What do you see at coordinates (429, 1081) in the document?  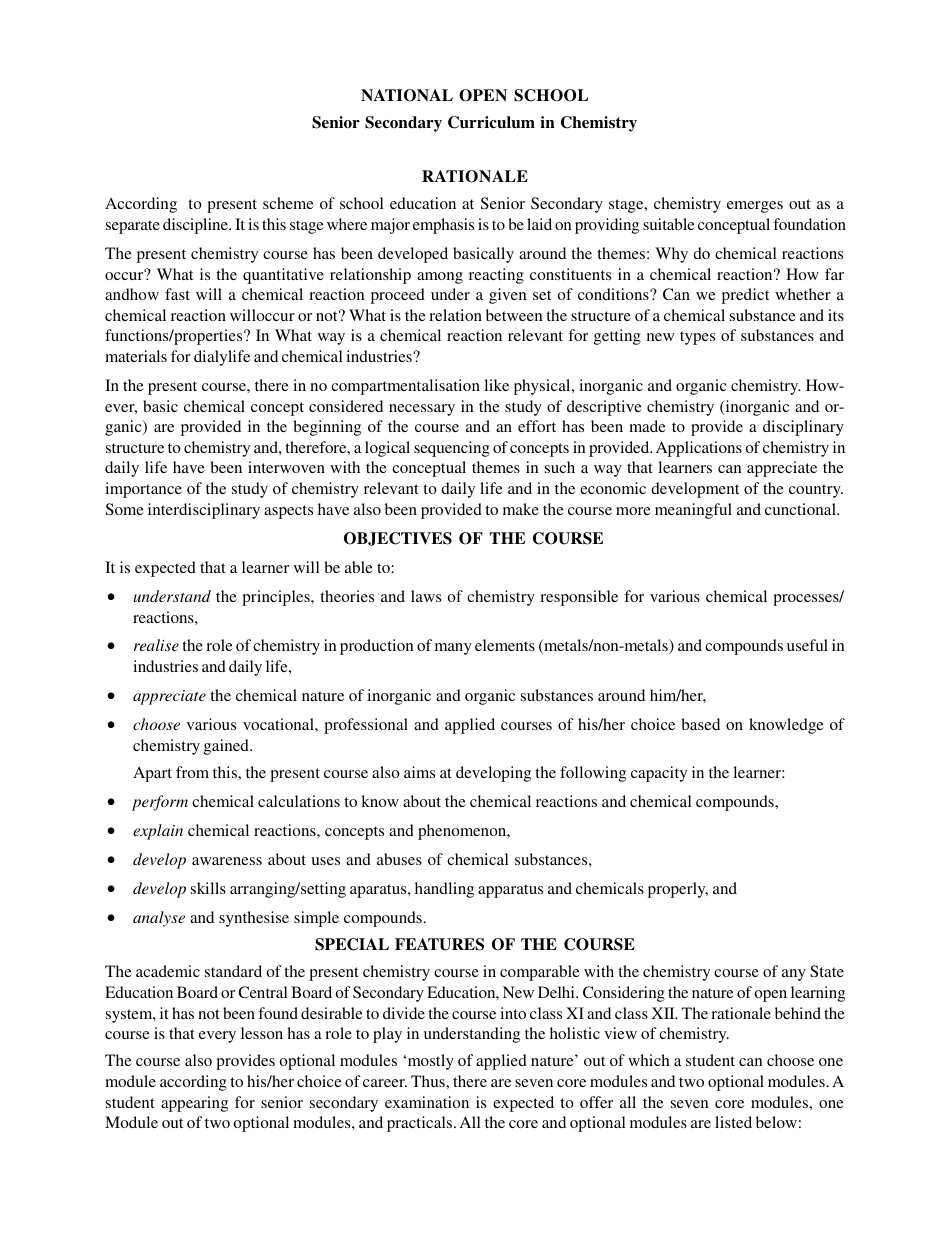 I see `Thus` at bounding box center [429, 1081].
